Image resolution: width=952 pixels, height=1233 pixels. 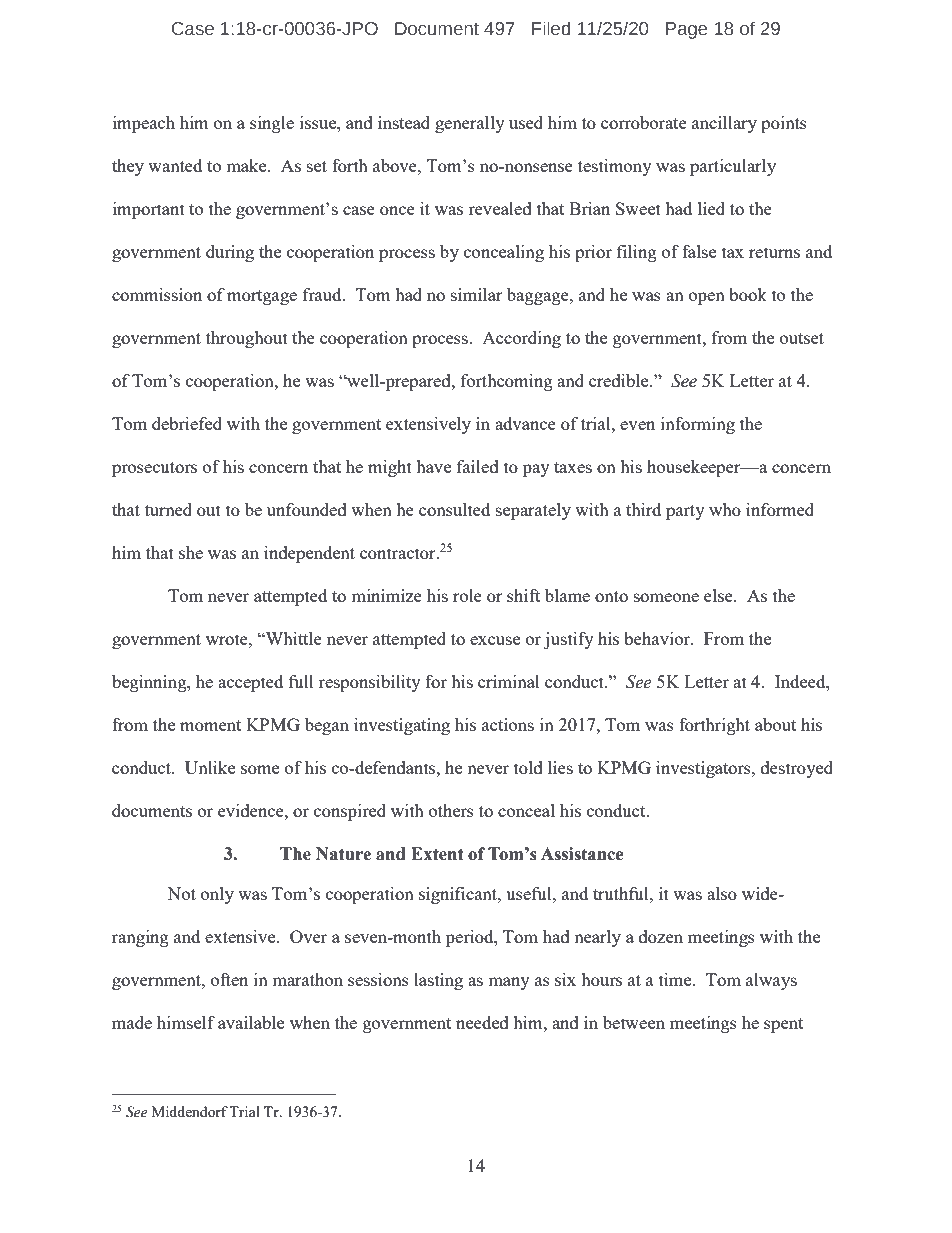 What do you see at coordinates (686, 30) in the document?
I see `Page` at bounding box center [686, 30].
